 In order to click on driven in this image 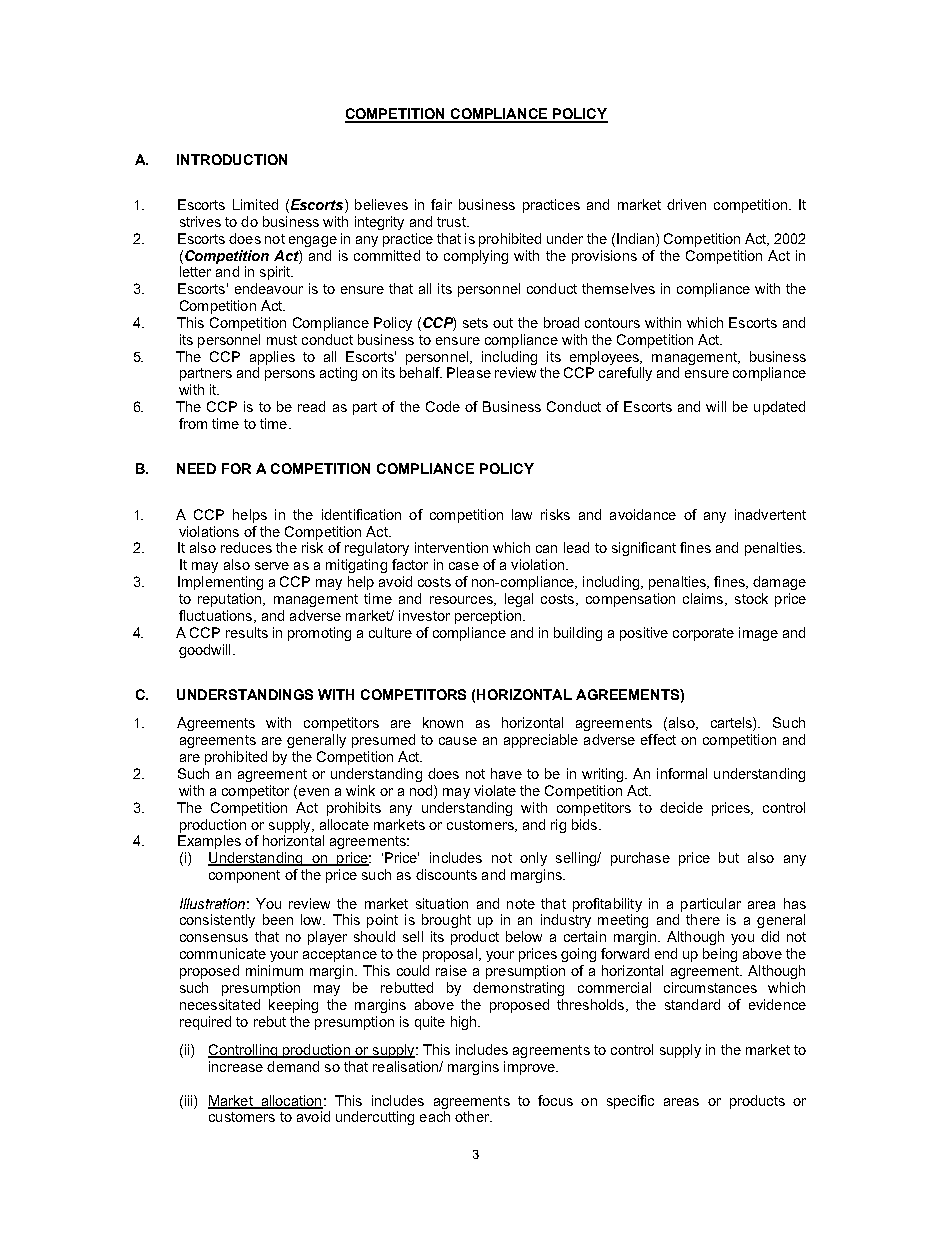, I will do `click(686, 204)`.
